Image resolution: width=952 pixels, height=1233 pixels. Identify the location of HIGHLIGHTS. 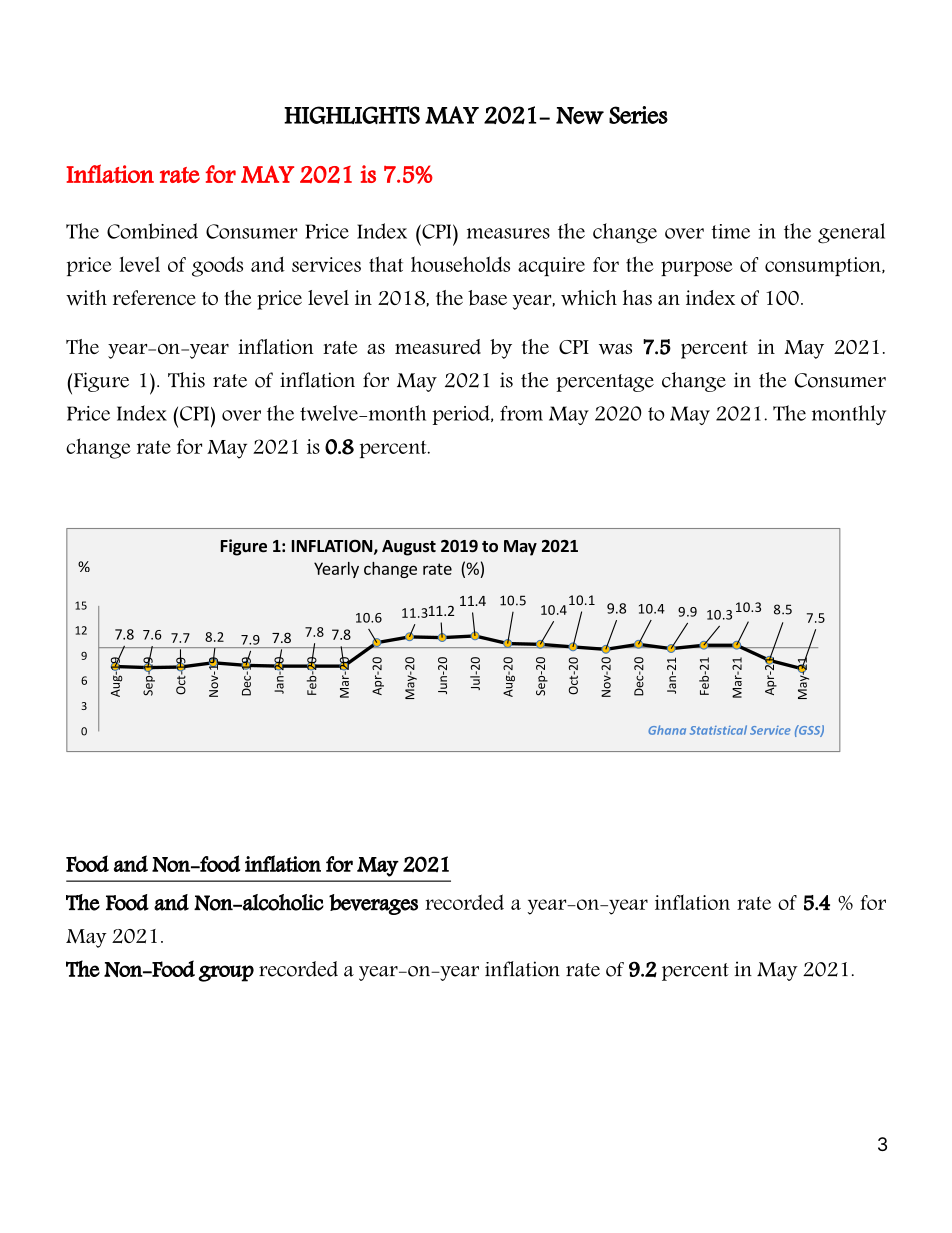
(352, 115).
